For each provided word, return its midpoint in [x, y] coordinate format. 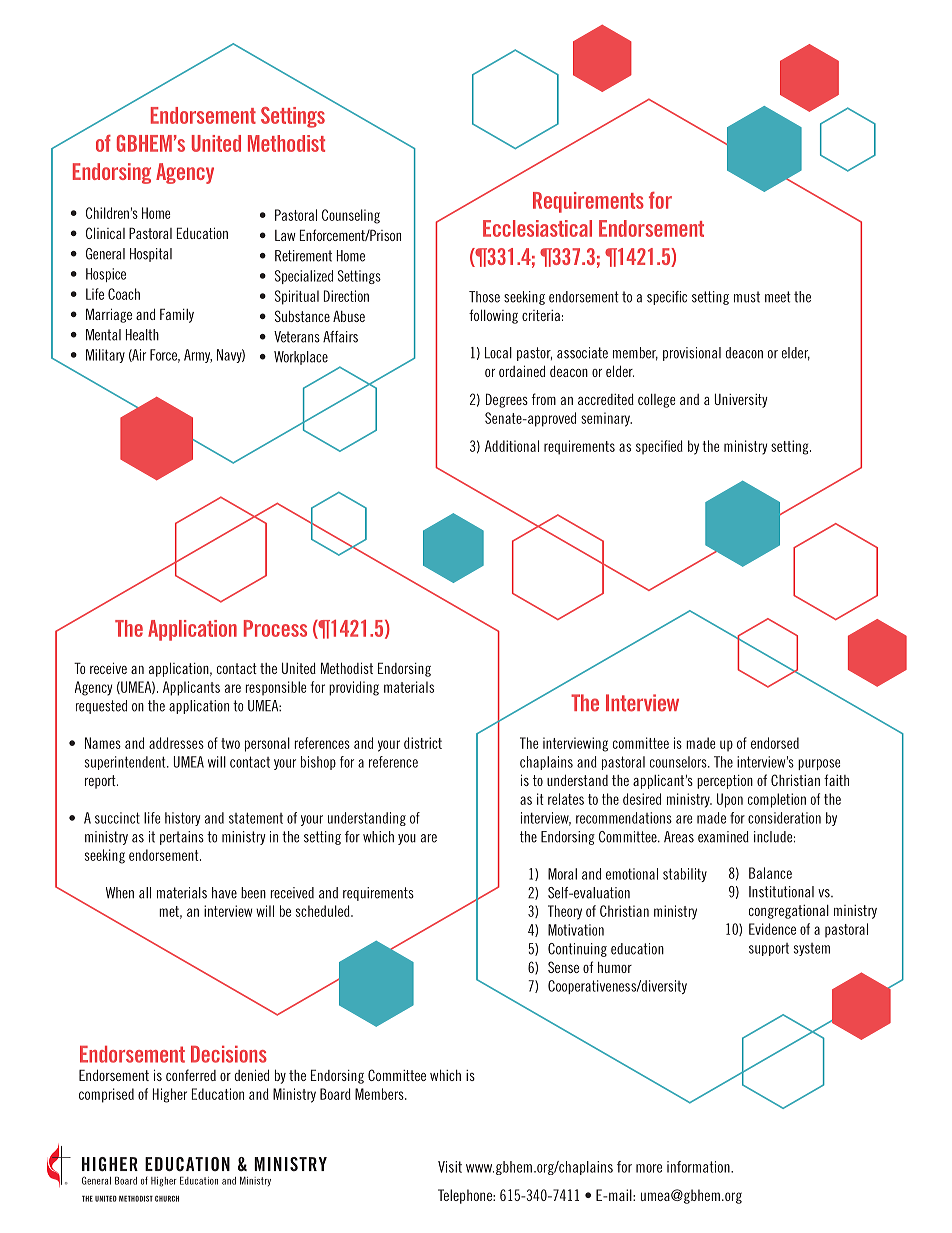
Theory [565, 912]
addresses [176, 743]
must [747, 297]
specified [659, 447]
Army [198, 356]
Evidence [772, 929]
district [423, 743]
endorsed [775, 743]
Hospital [151, 255]
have [224, 893]
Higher [170, 1095]
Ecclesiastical [537, 228]
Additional [512, 446]
